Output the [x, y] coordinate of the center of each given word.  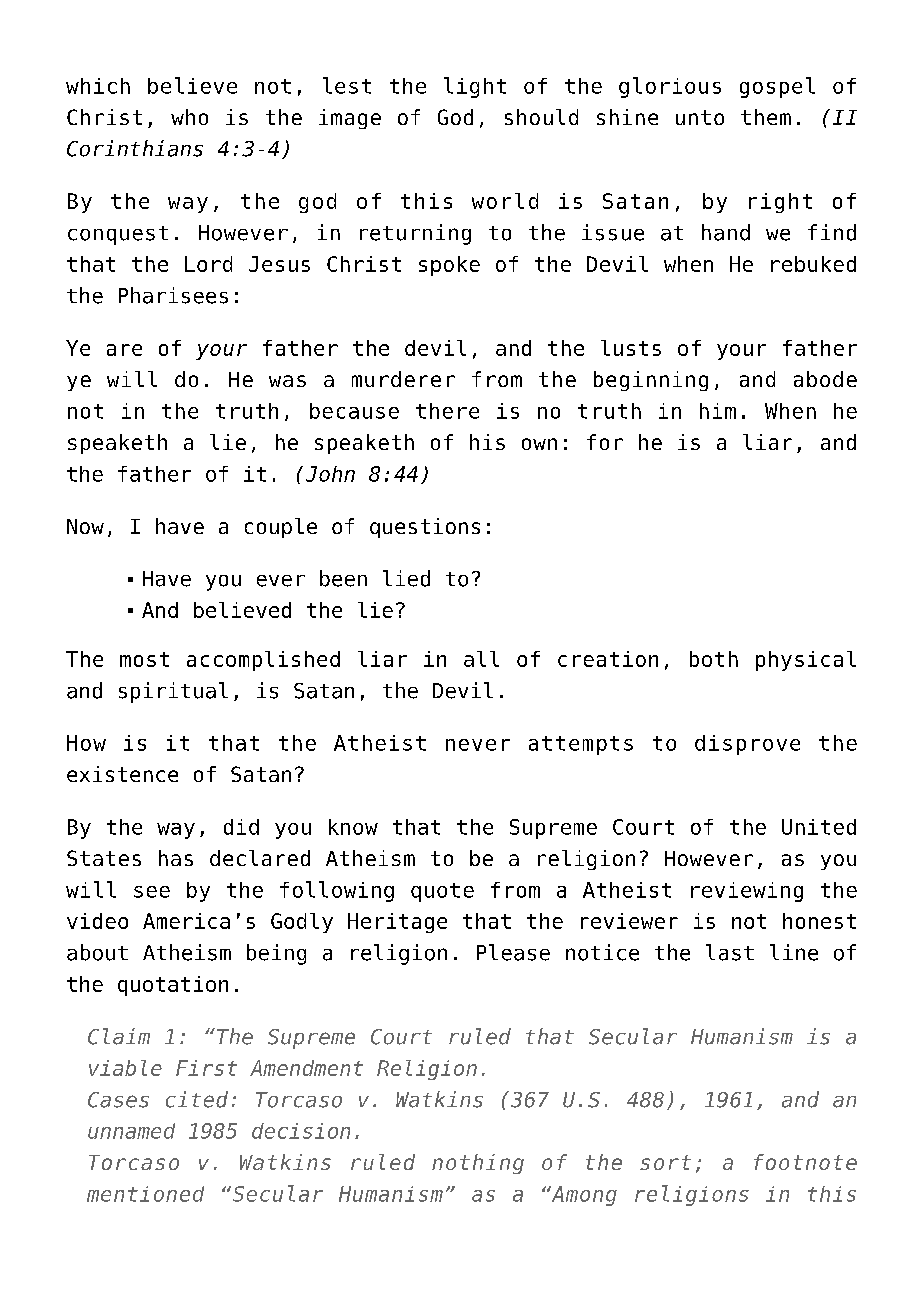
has [176, 858]
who [189, 117]
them [766, 117]
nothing [478, 1164]
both [714, 659]
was [287, 381]
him [718, 411]
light [475, 87]
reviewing [747, 892]
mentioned [145, 1194]
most [144, 659]
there [447, 411]
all [481, 659]
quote [442, 892]
